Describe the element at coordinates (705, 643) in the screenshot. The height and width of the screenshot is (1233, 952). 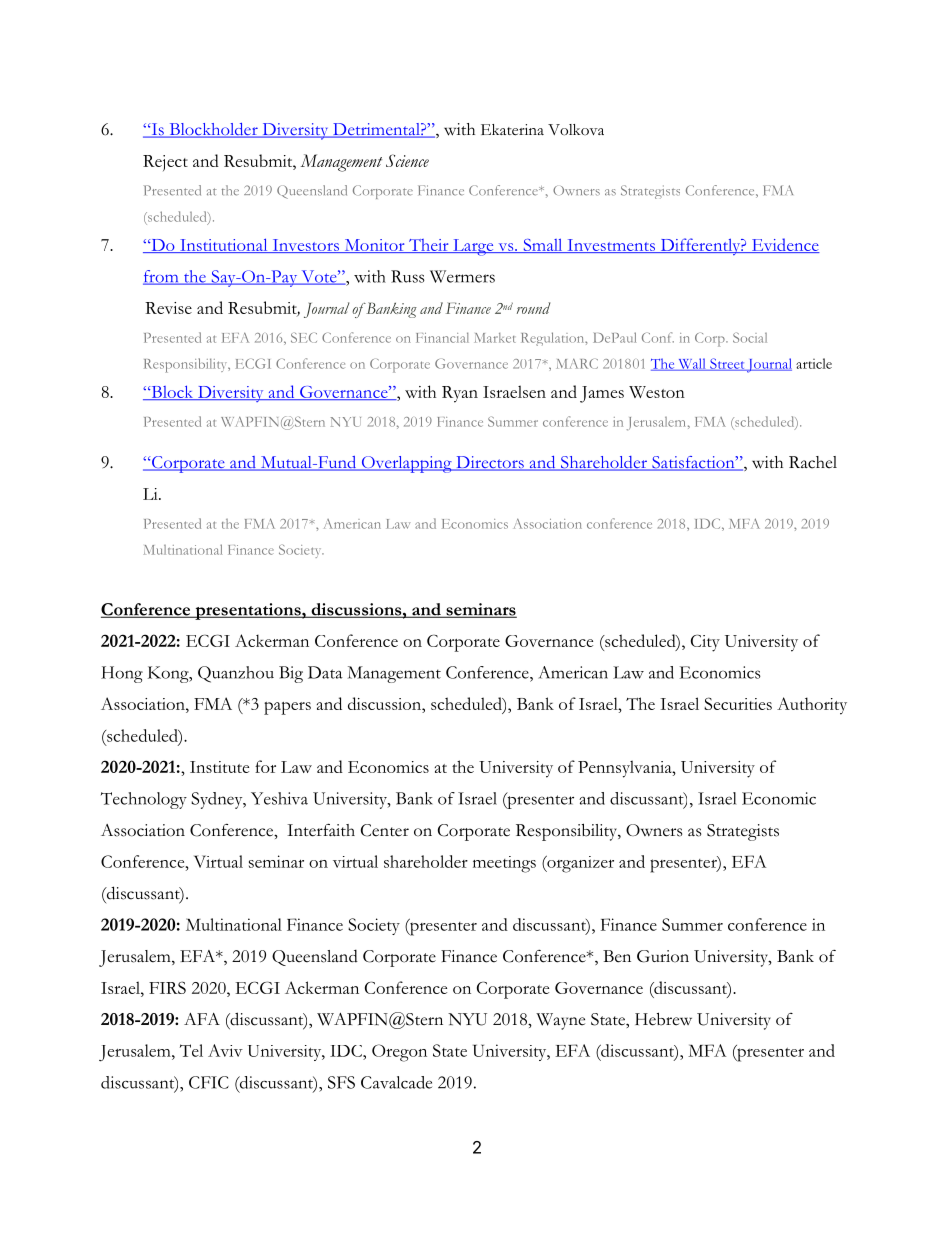
I see `City` at that location.
